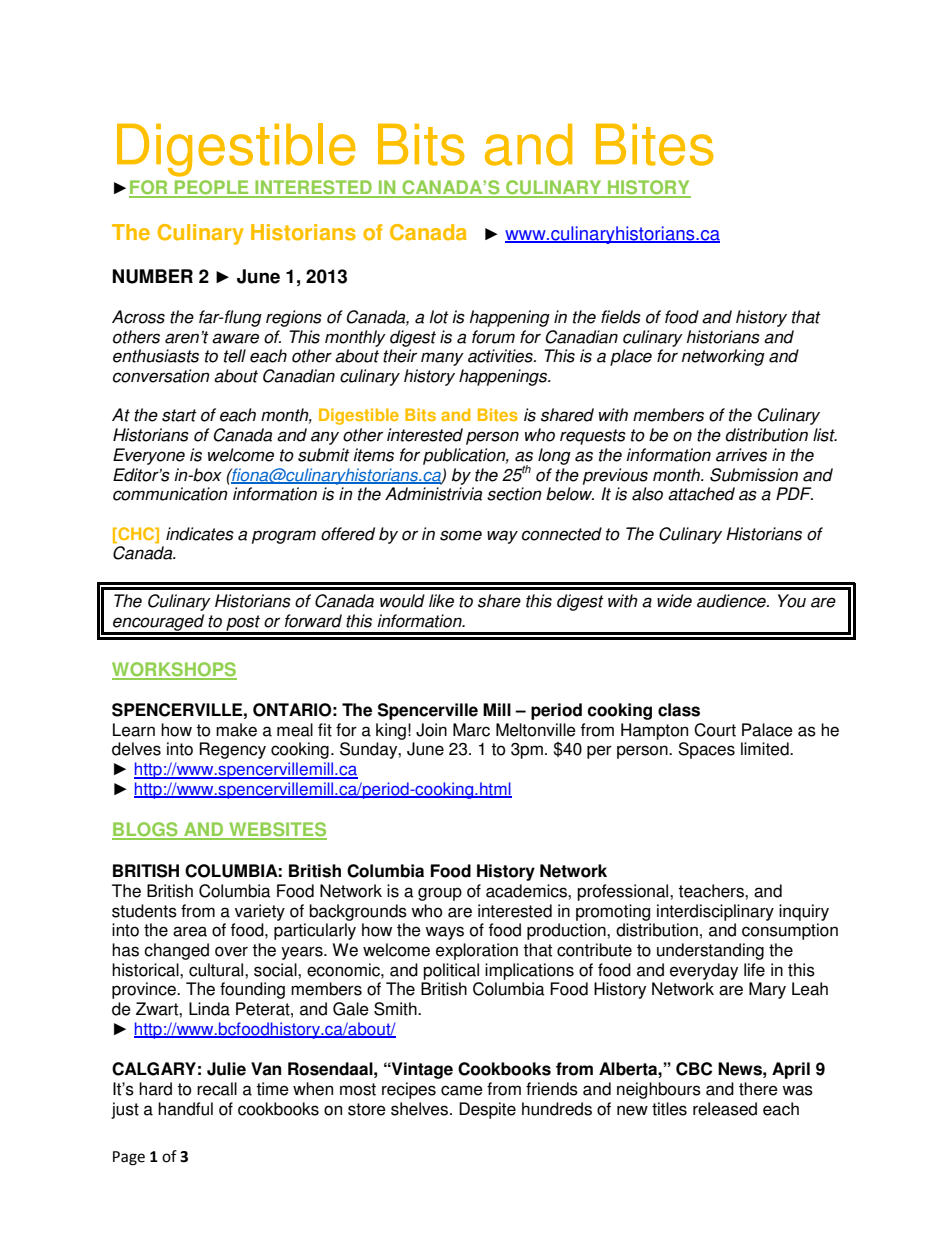 The image size is (952, 1233). Describe the element at coordinates (185, 1109) in the screenshot. I see `handful` at that location.
